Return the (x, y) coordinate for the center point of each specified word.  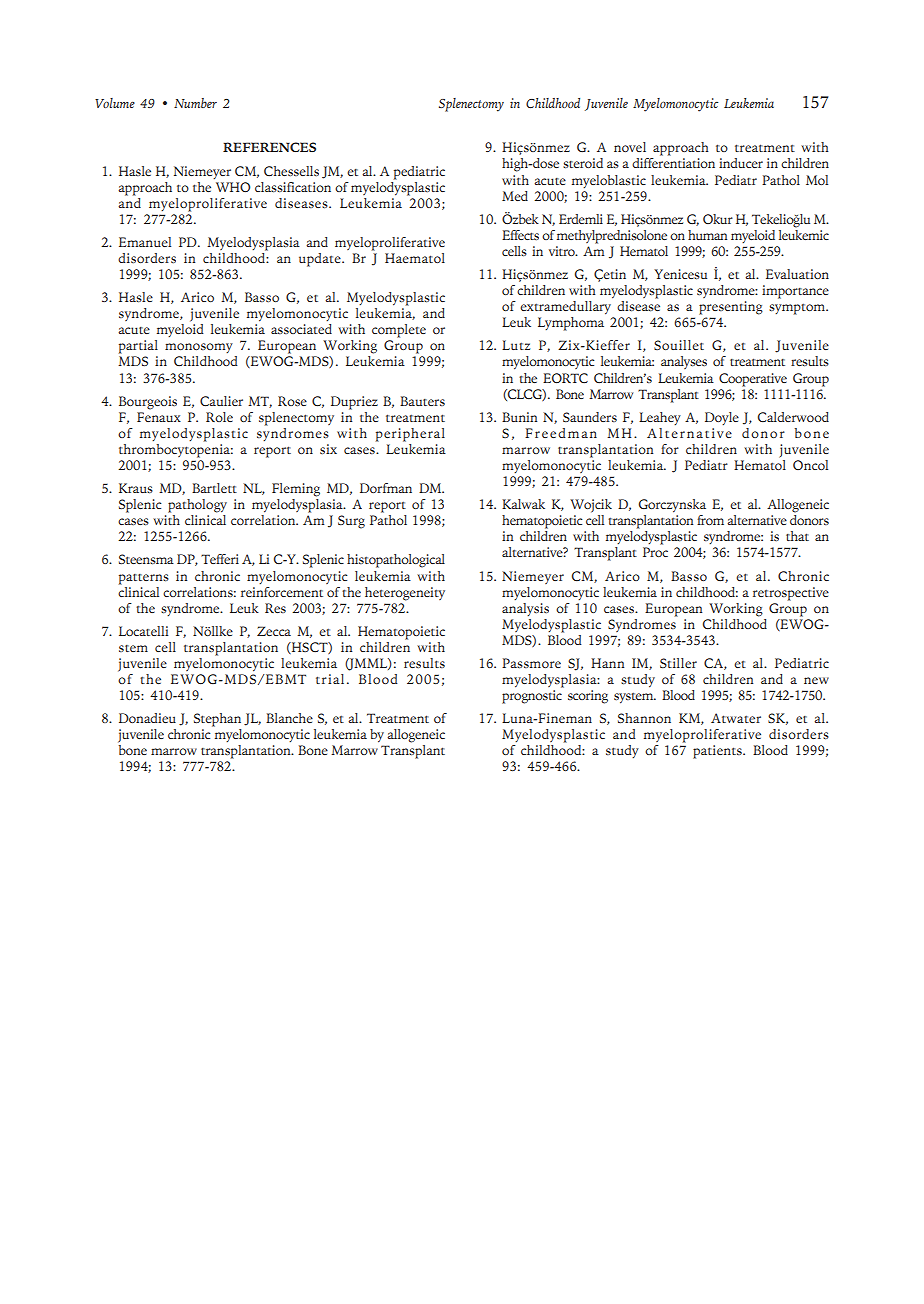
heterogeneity (405, 594)
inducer (741, 163)
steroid (583, 163)
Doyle (722, 418)
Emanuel (145, 242)
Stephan (217, 720)
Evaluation (797, 274)
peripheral (410, 435)
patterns (144, 579)
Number (195, 103)
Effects (520, 235)
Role (219, 417)
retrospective (791, 594)
